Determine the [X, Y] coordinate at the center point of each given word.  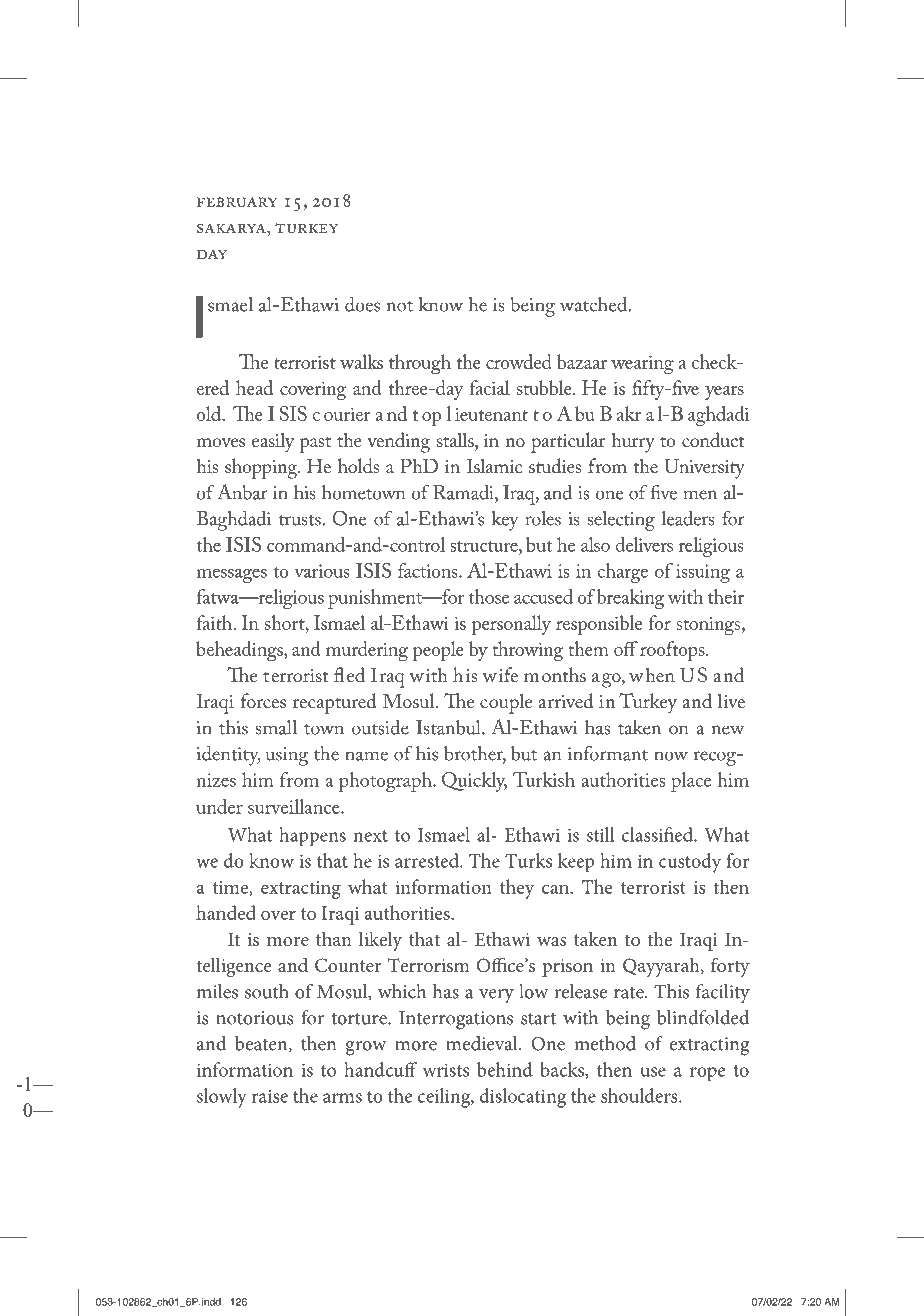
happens [312, 837]
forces [263, 700]
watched [595, 304]
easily [273, 442]
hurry [633, 442]
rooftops [673, 651]
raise [270, 1096]
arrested [428, 860]
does [362, 304]
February [237, 202]
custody [690, 863]
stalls [456, 441]
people [438, 651]
